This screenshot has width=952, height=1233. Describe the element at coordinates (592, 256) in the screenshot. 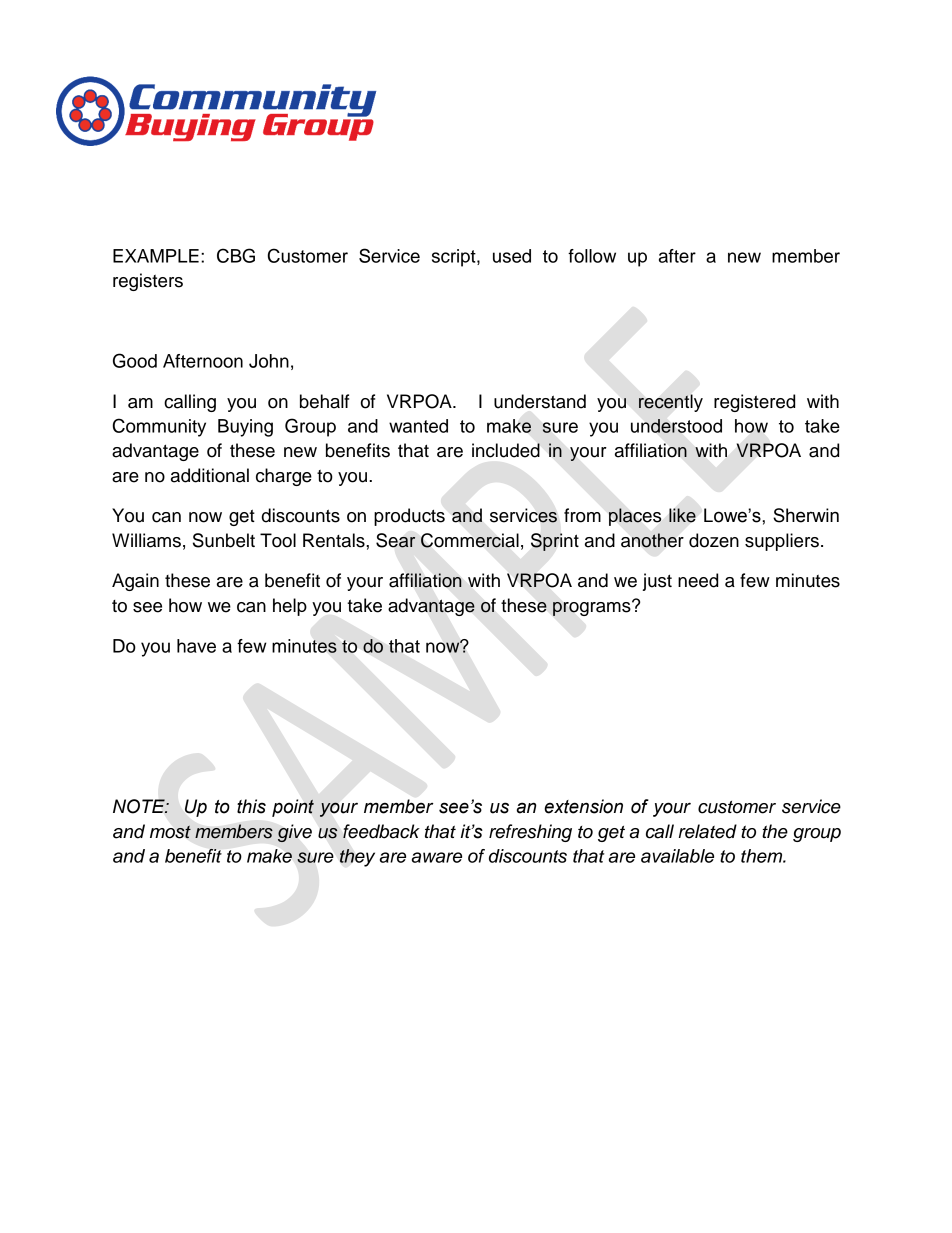

I see `follow` at that location.
